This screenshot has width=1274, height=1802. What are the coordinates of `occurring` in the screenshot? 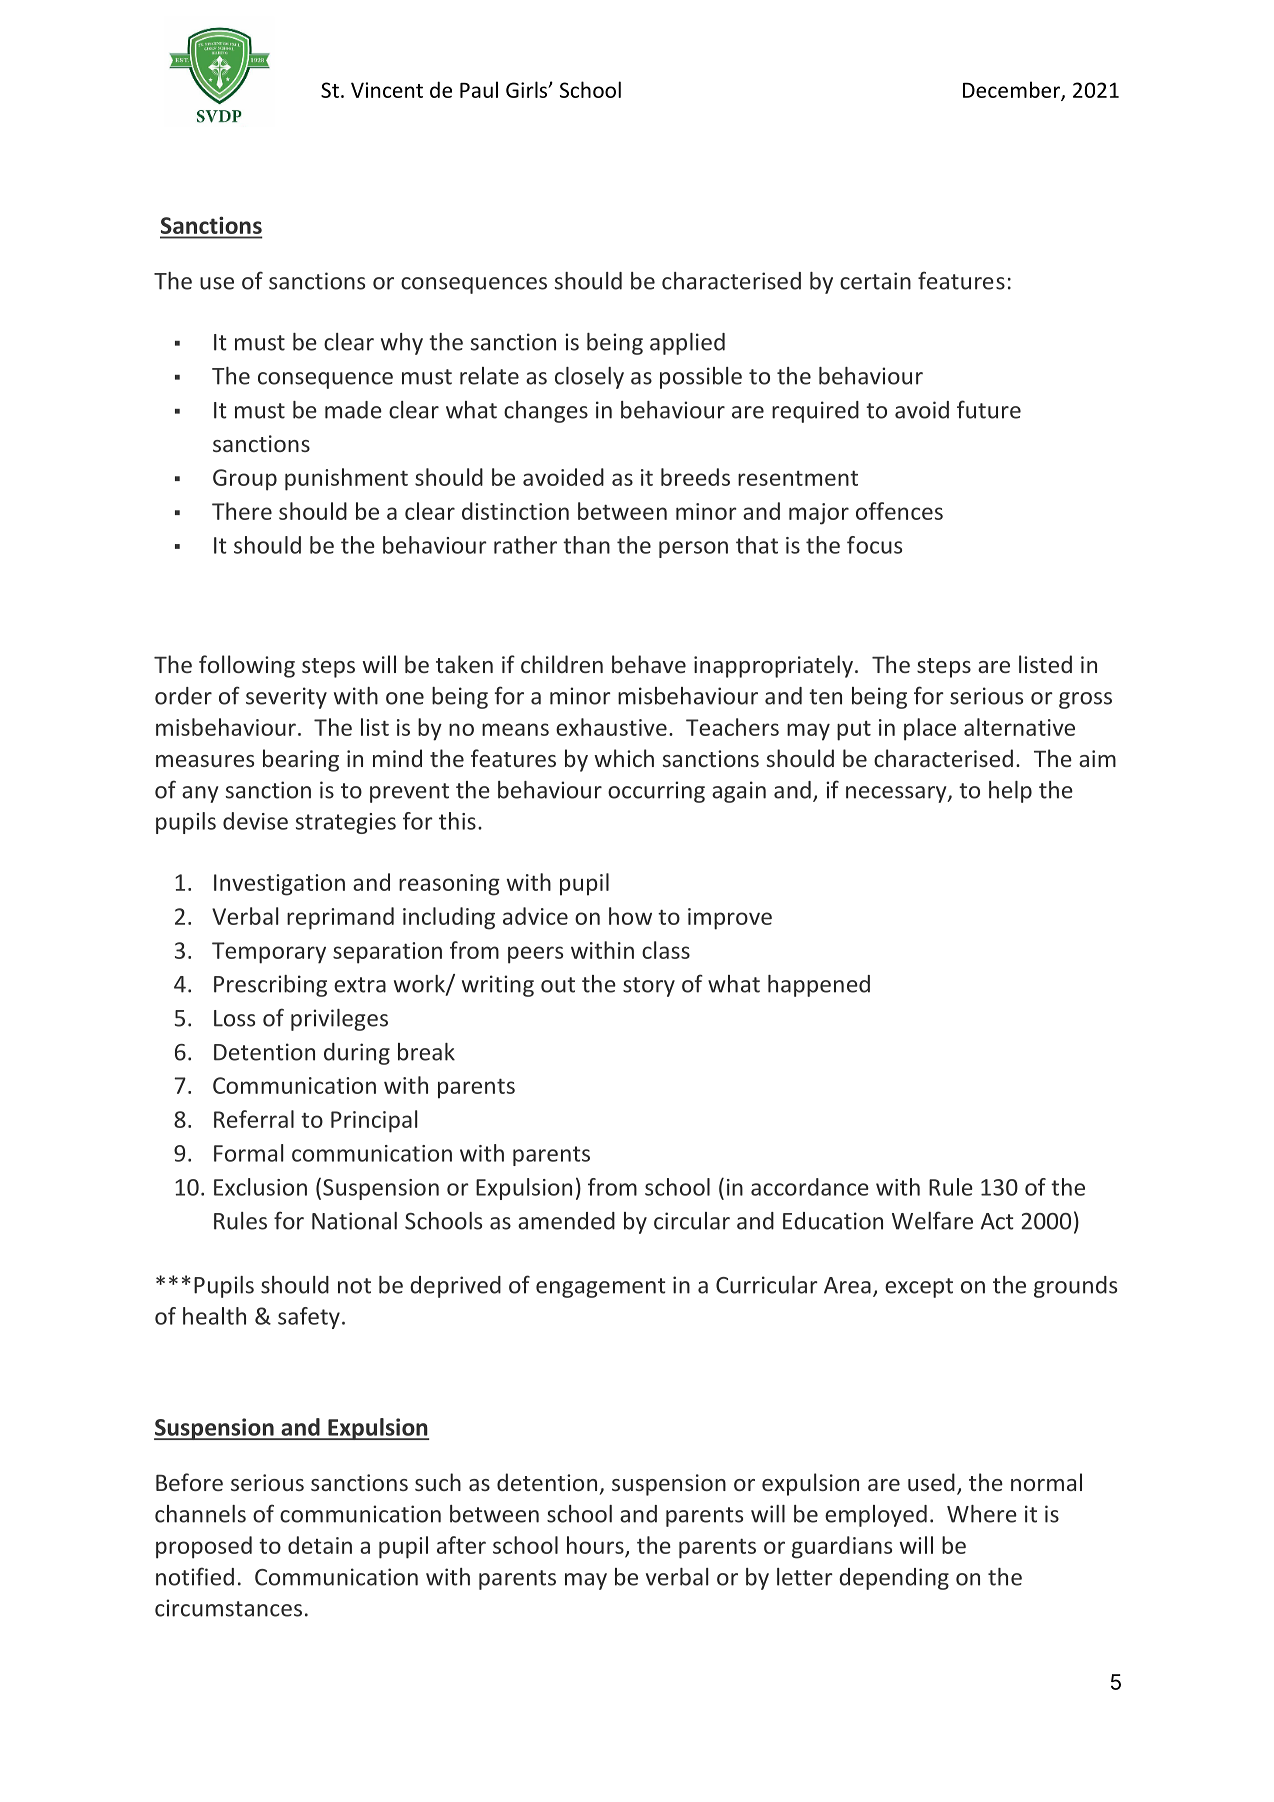 It's located at (656, 792).
